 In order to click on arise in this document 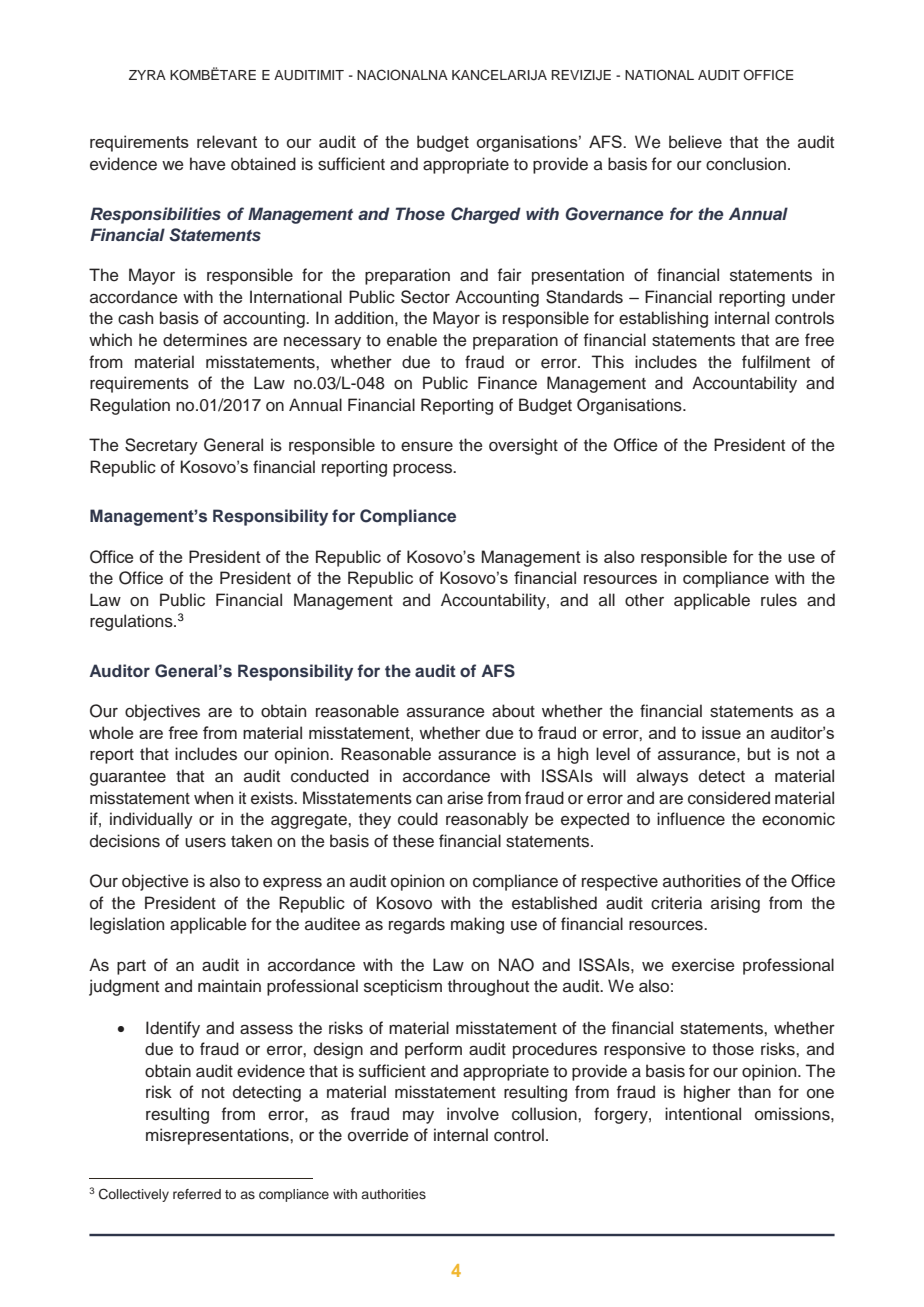, I will do `click(465, 798)`.
